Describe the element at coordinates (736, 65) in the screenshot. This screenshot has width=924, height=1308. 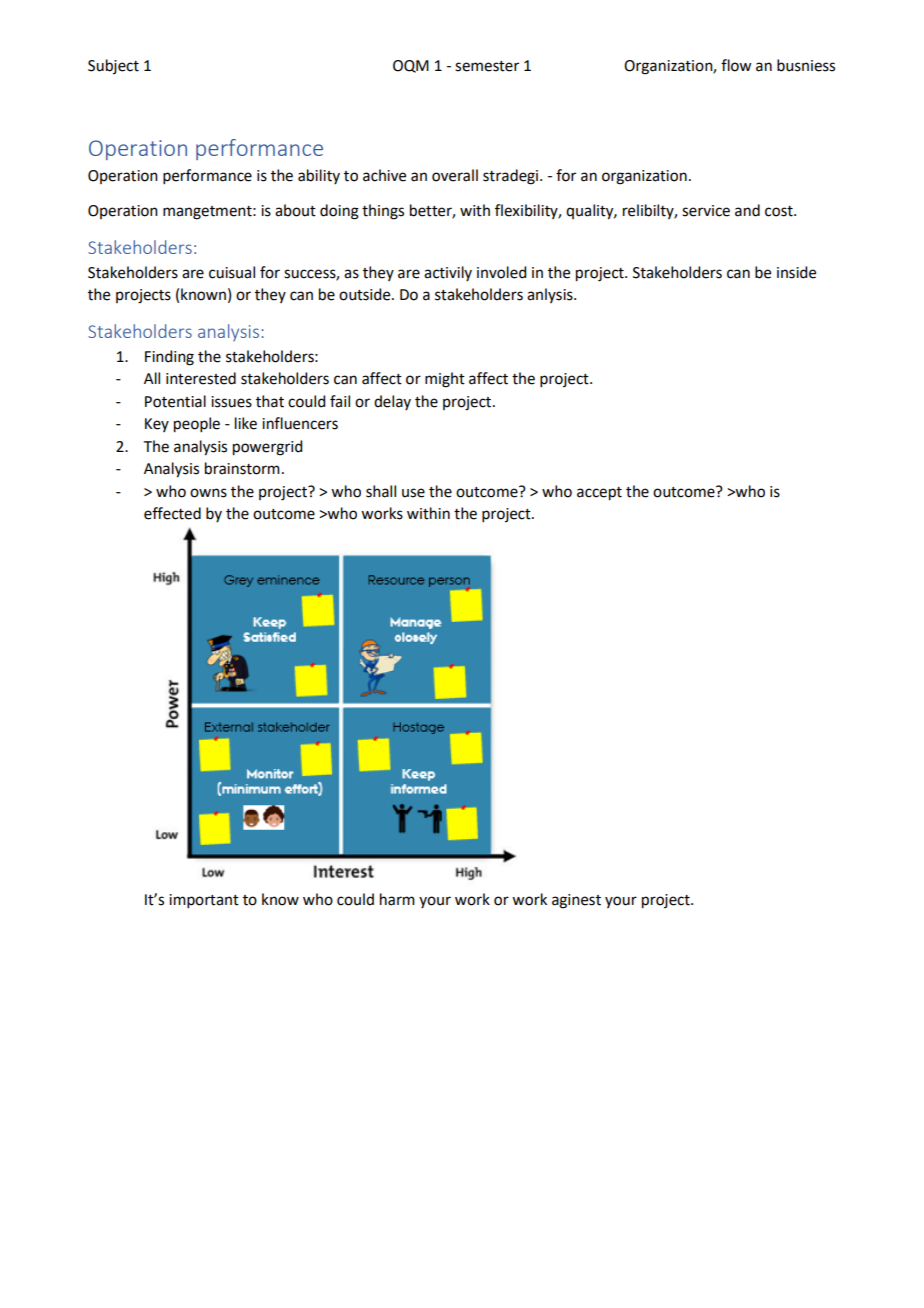
I see `flow` at that location.
